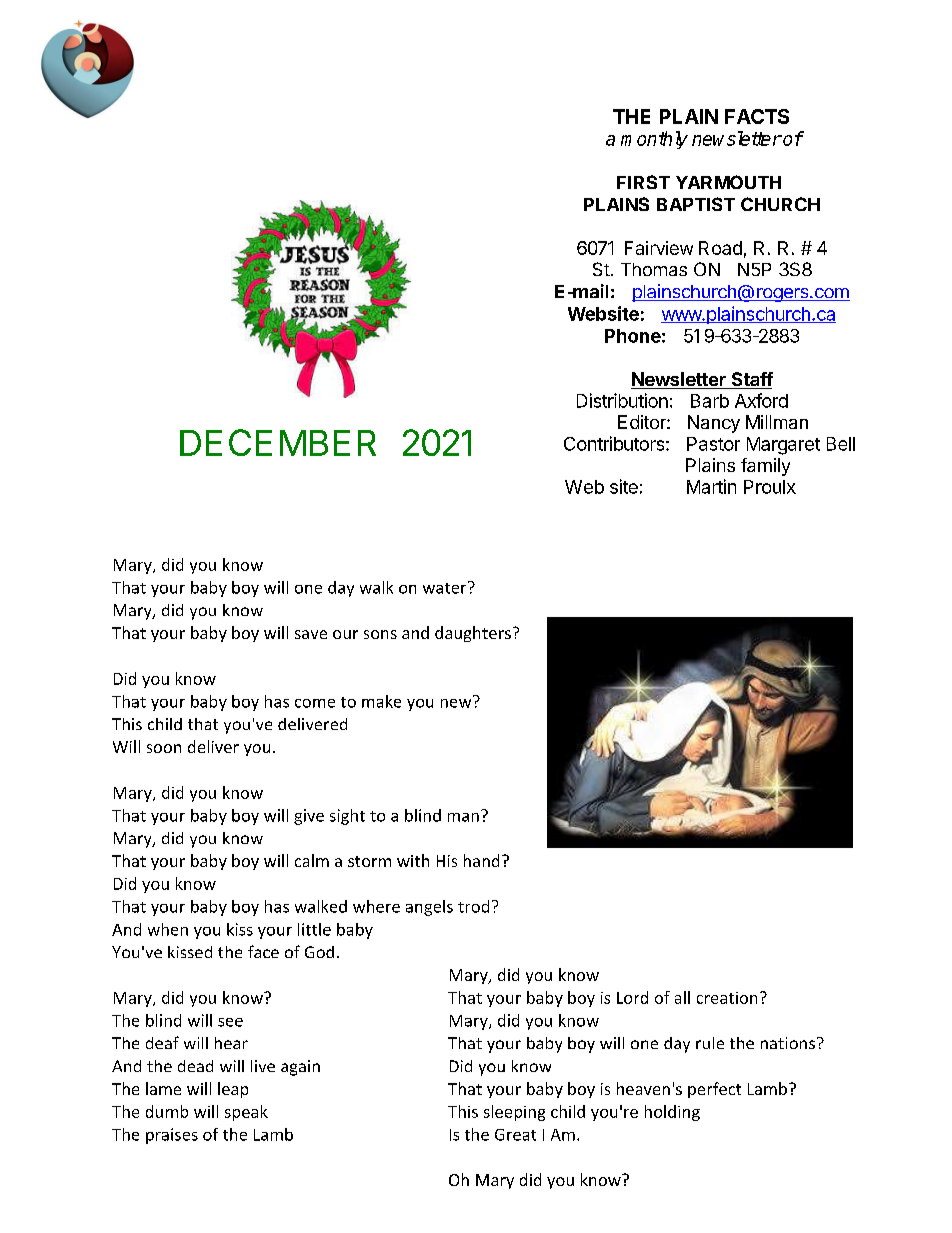 This image has width=952, height=1233. I want to click on FIRST, so click(643, 182).
